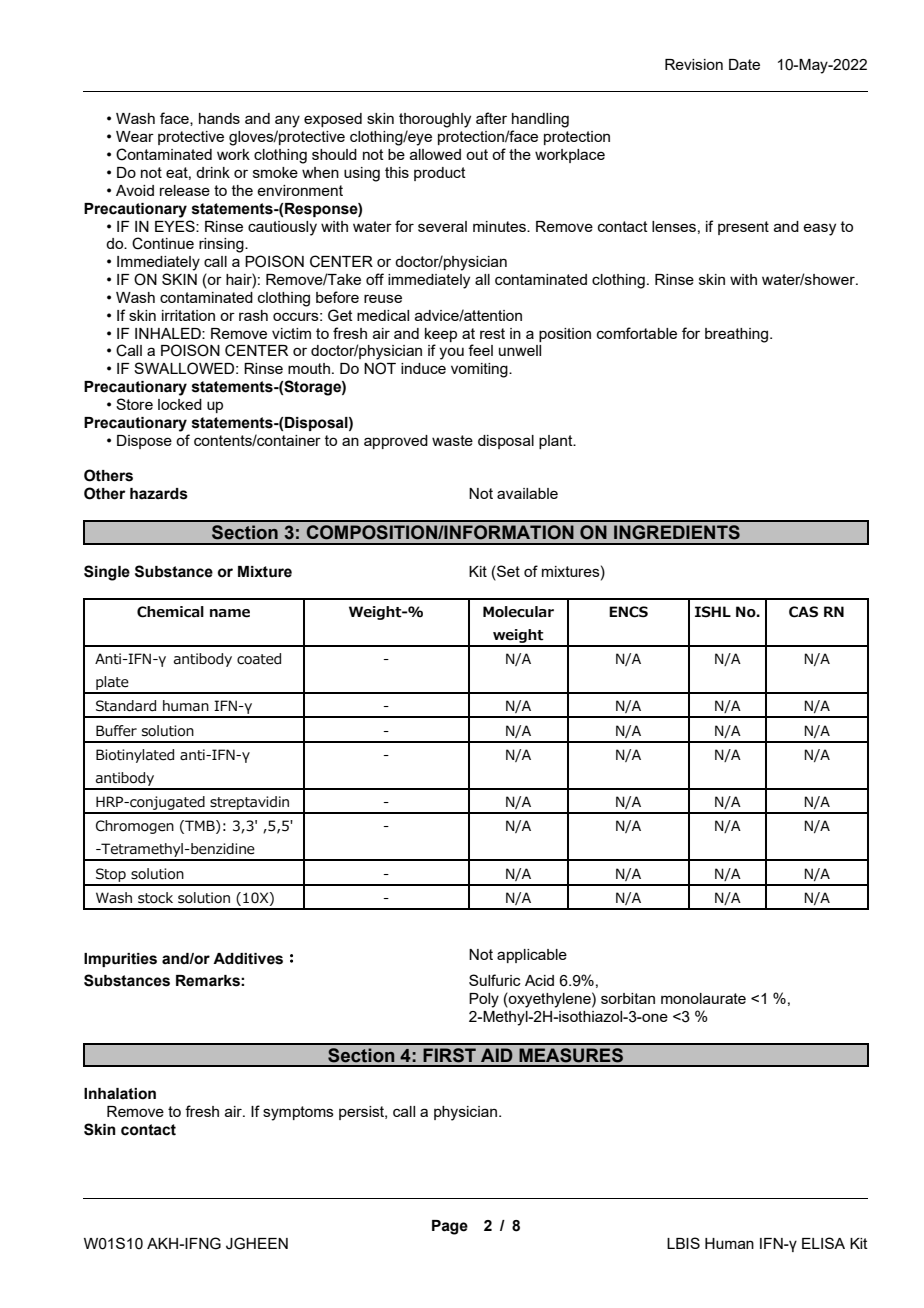 The image size is (924, 1308). I want to click on stock, so click(155, 898).
